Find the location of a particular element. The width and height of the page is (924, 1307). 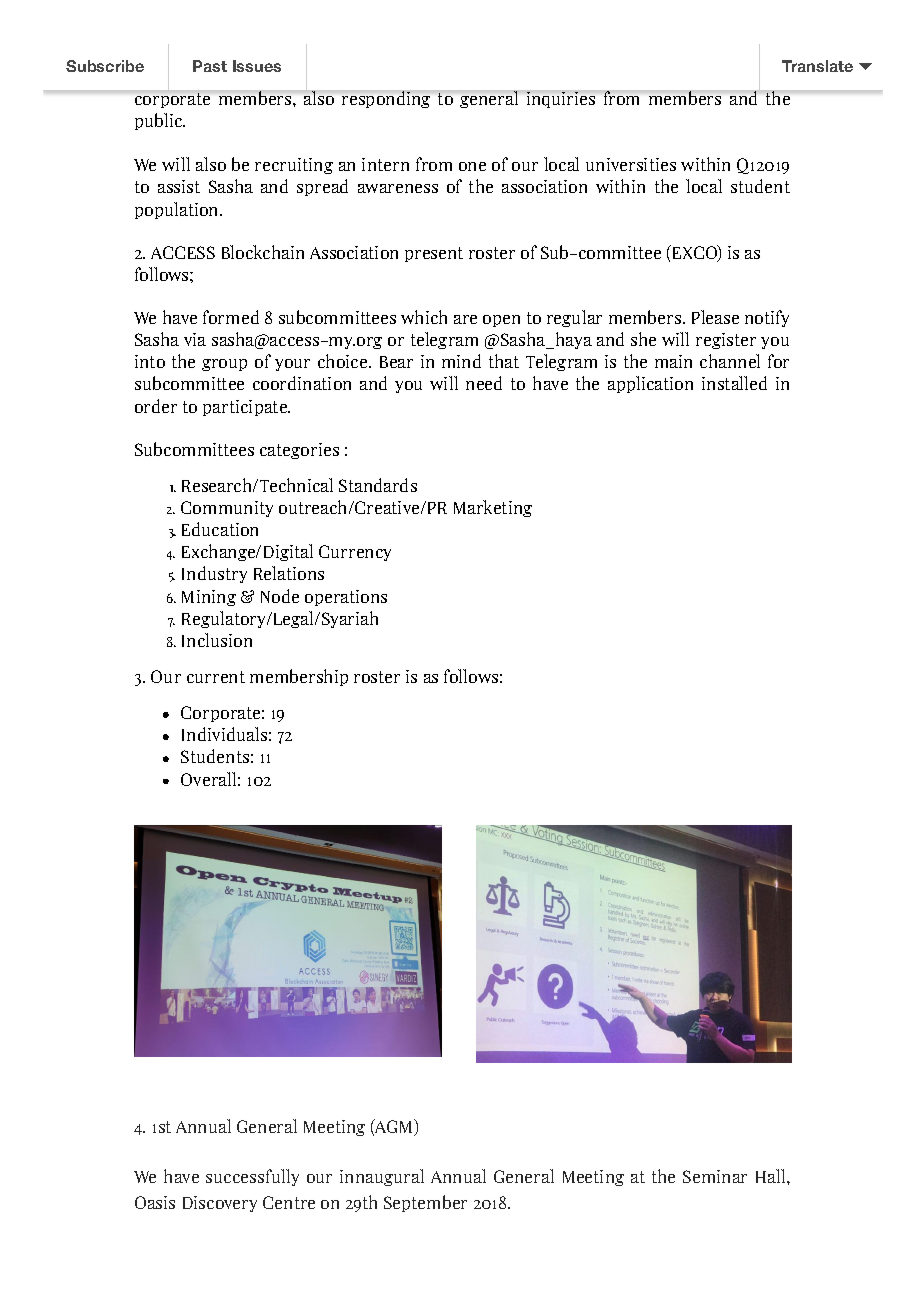

current is located at coordinates (216, 677).
